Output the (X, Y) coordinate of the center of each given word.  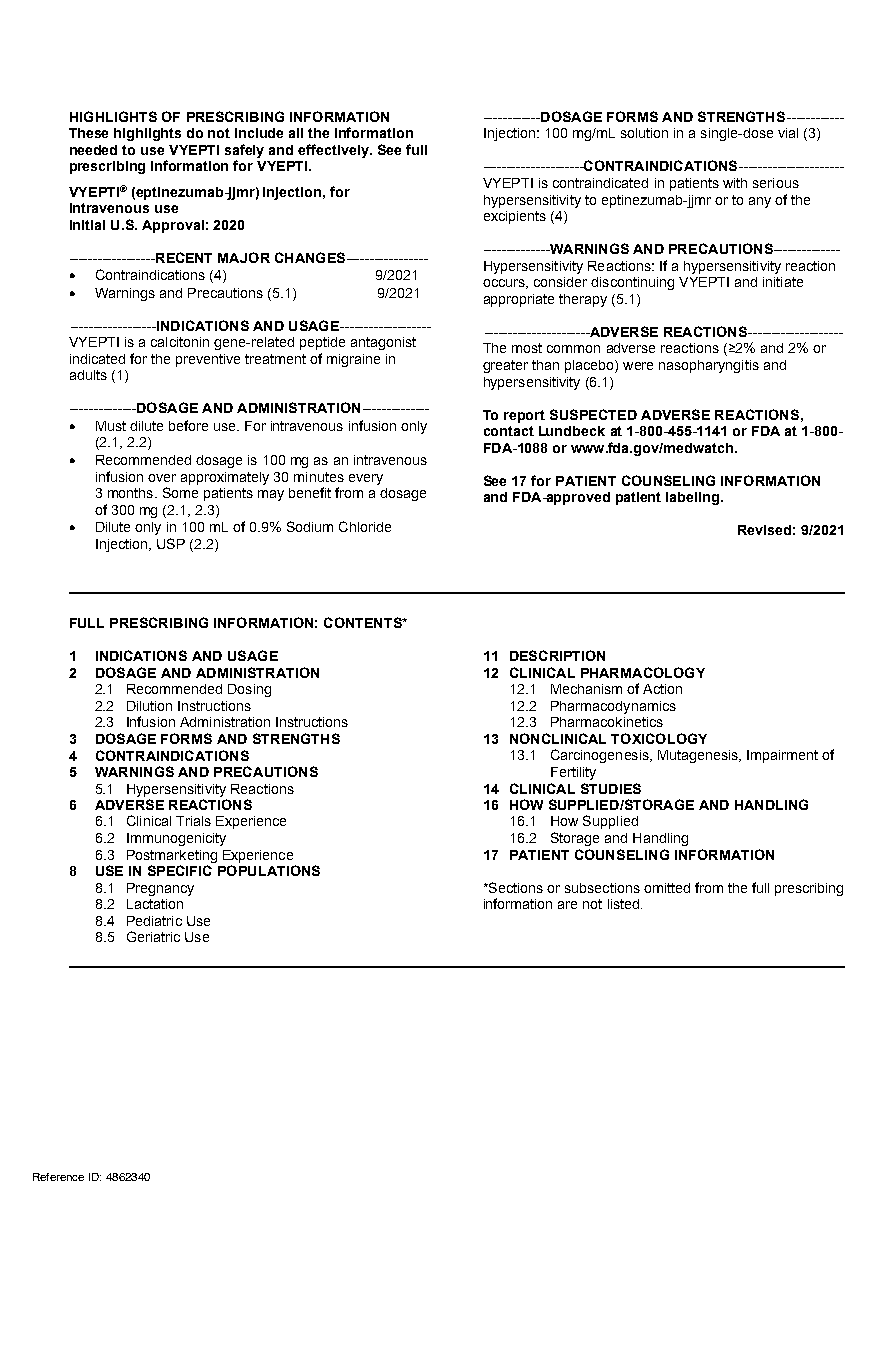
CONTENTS (364, 622)
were (638, 366)
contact (509, 431)
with (735, 183)
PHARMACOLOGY (643, 672)
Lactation (155, 904)
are (567, 905)
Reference (58, 1177)
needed (93, 150)
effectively (334, 151)
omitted (667, 888)
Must (111, 426)
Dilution (149, 706)
